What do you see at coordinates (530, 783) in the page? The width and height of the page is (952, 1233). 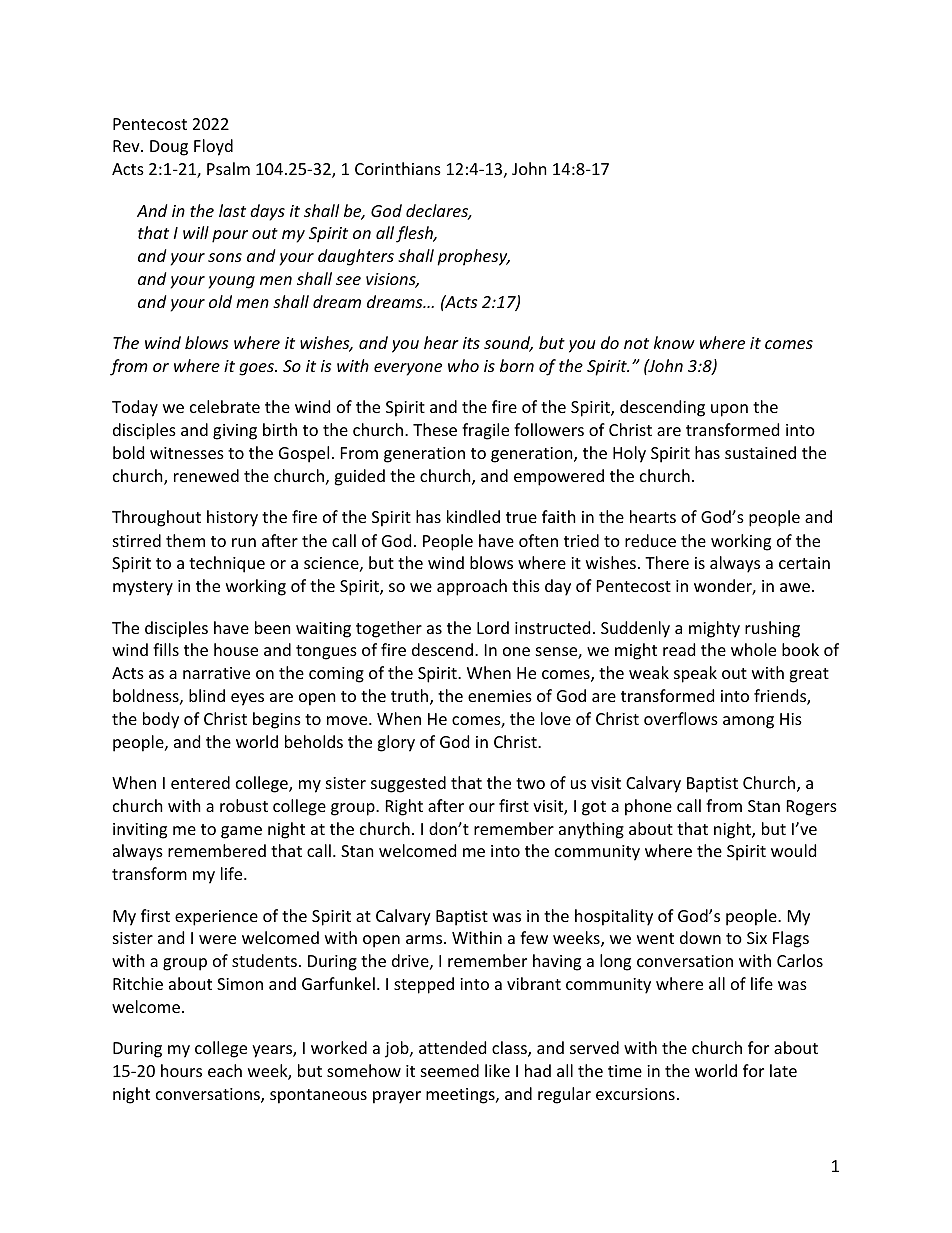 I see `two` at bounding box center [530, 783].
